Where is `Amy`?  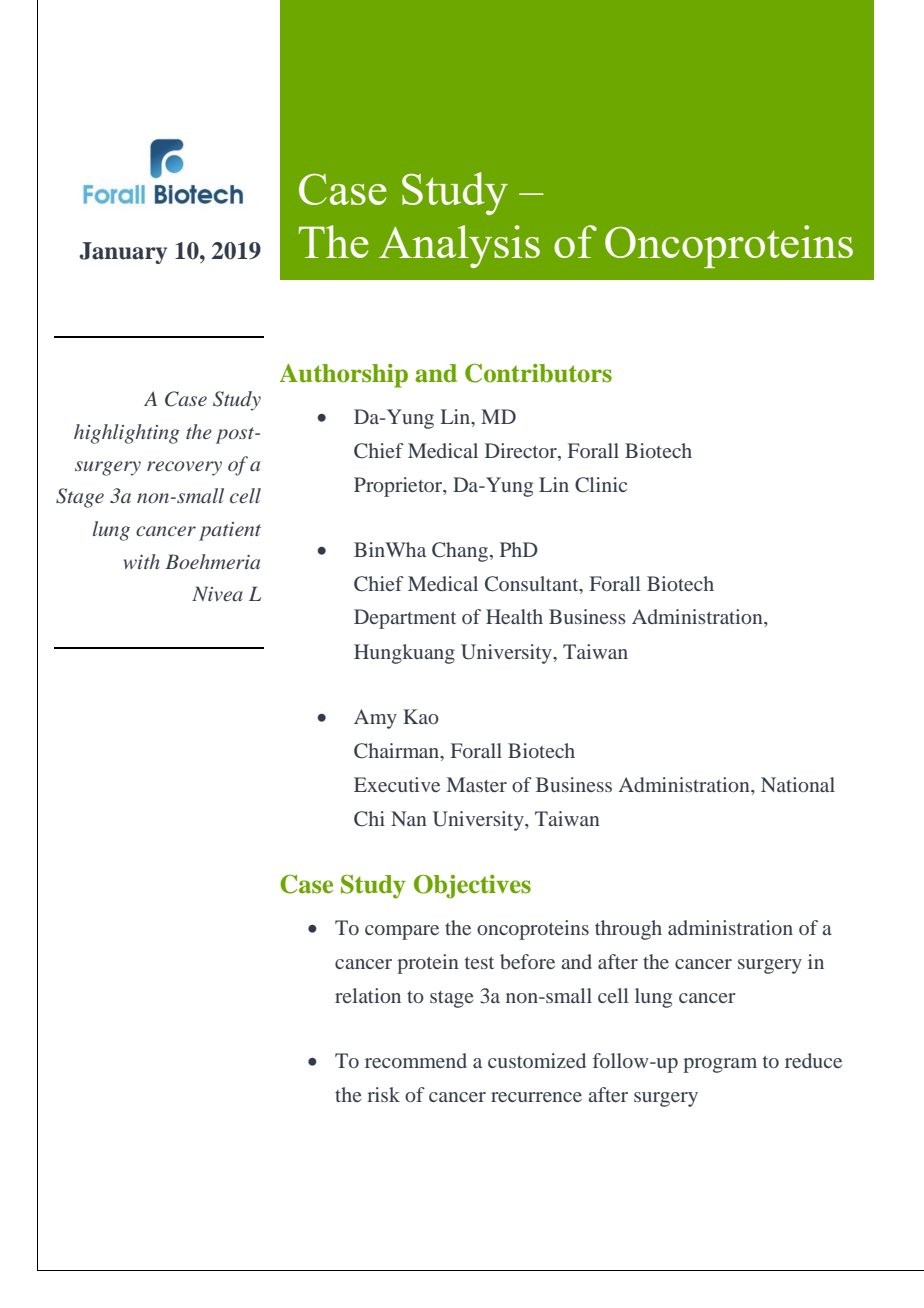
Amy is located at coordinates (375, 719).
